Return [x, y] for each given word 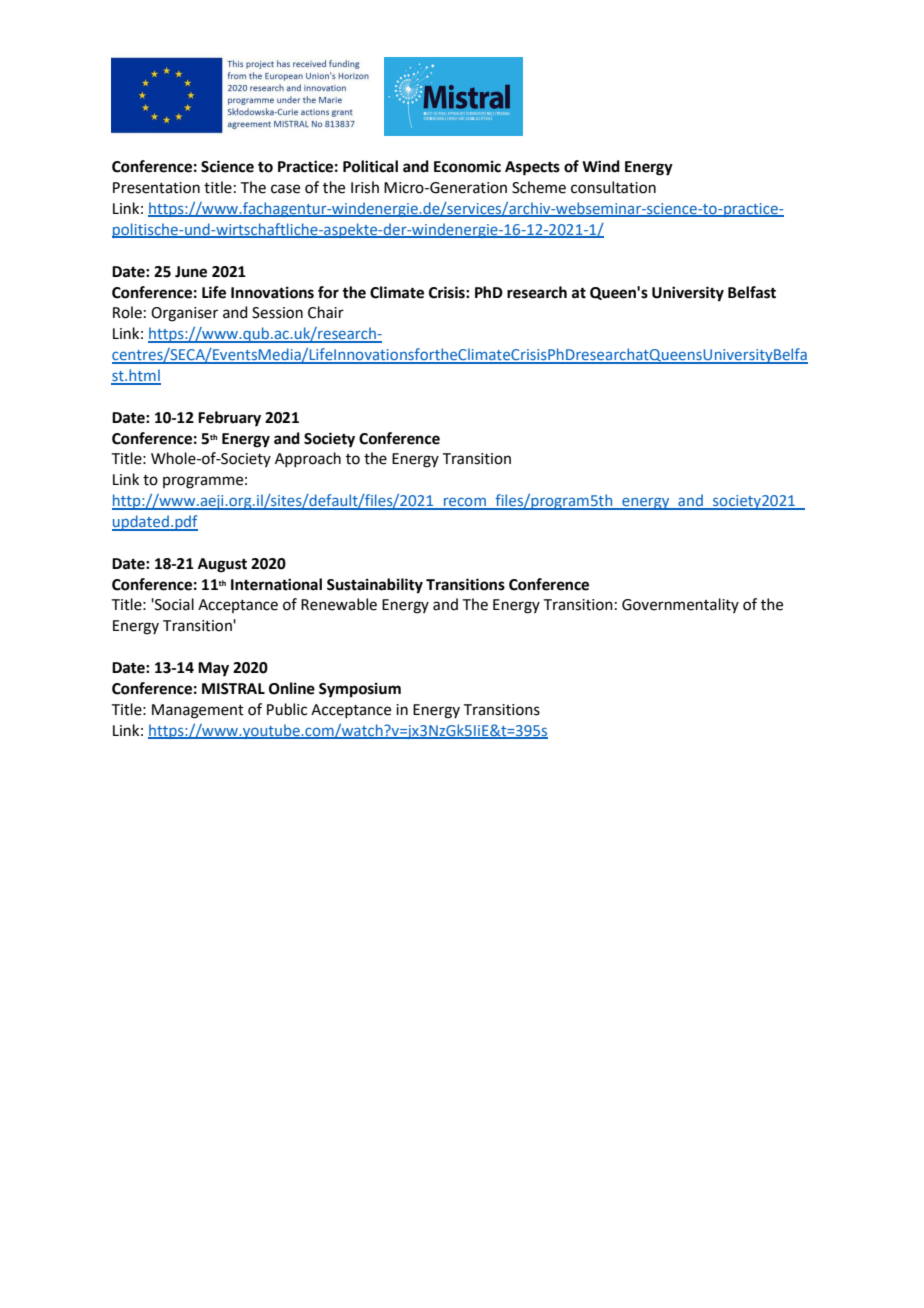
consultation [613, 187]
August [222, 565]
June [191, 272]
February [229, 419]
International [276, 584]
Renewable [339, 604]
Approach [308, 459]
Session [277, 313]
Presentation [156, 188]
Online [292, 688]
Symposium [360, 690]
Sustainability [375, 586]
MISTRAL [233, 689]
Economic [467, 166]
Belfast [752, 292]
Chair [326, 312]
